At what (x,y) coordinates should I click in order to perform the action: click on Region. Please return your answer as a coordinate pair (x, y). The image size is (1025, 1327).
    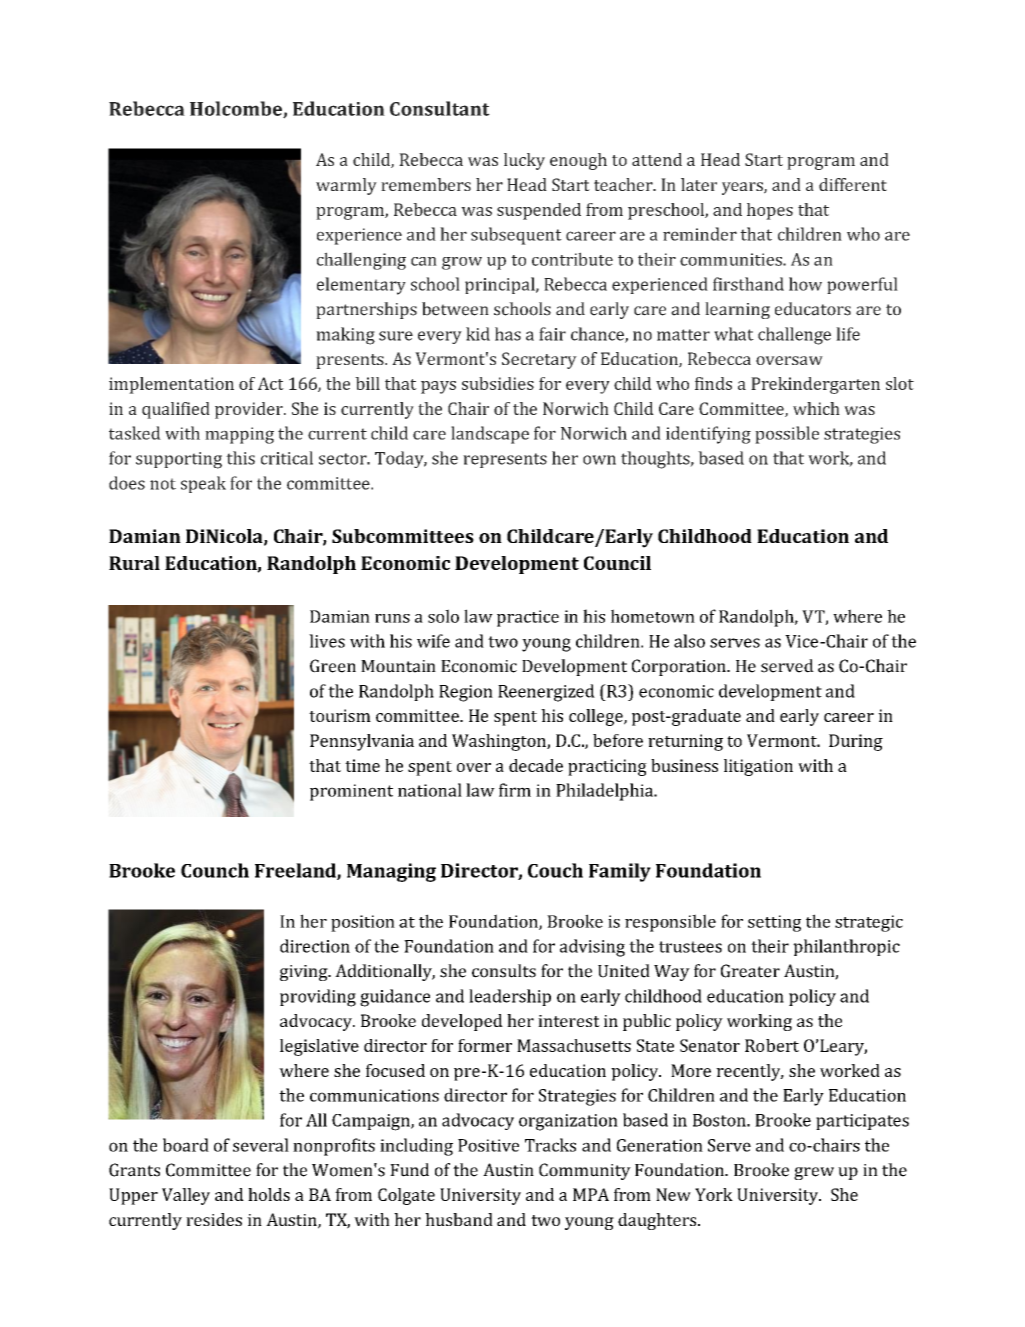
    Looking at the image, I should click on (466, 693).
